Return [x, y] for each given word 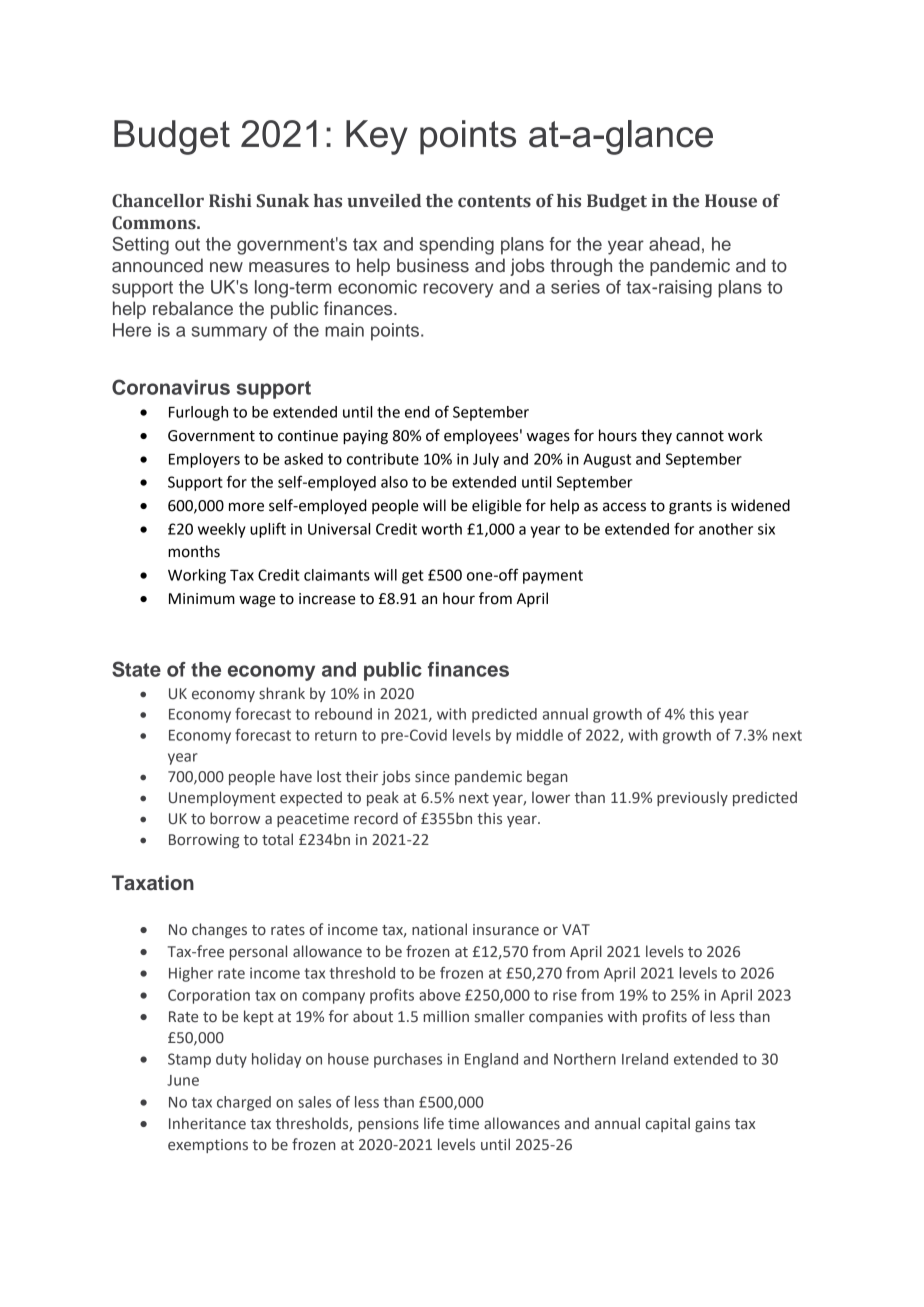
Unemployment [222, 798]
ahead [674, 244]
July [486, 460]
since [432, 777]
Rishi [230, 201]
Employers [204, 460]
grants [690, 508]
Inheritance [207, 1123]
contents [494, 201]
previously [692, 798]
